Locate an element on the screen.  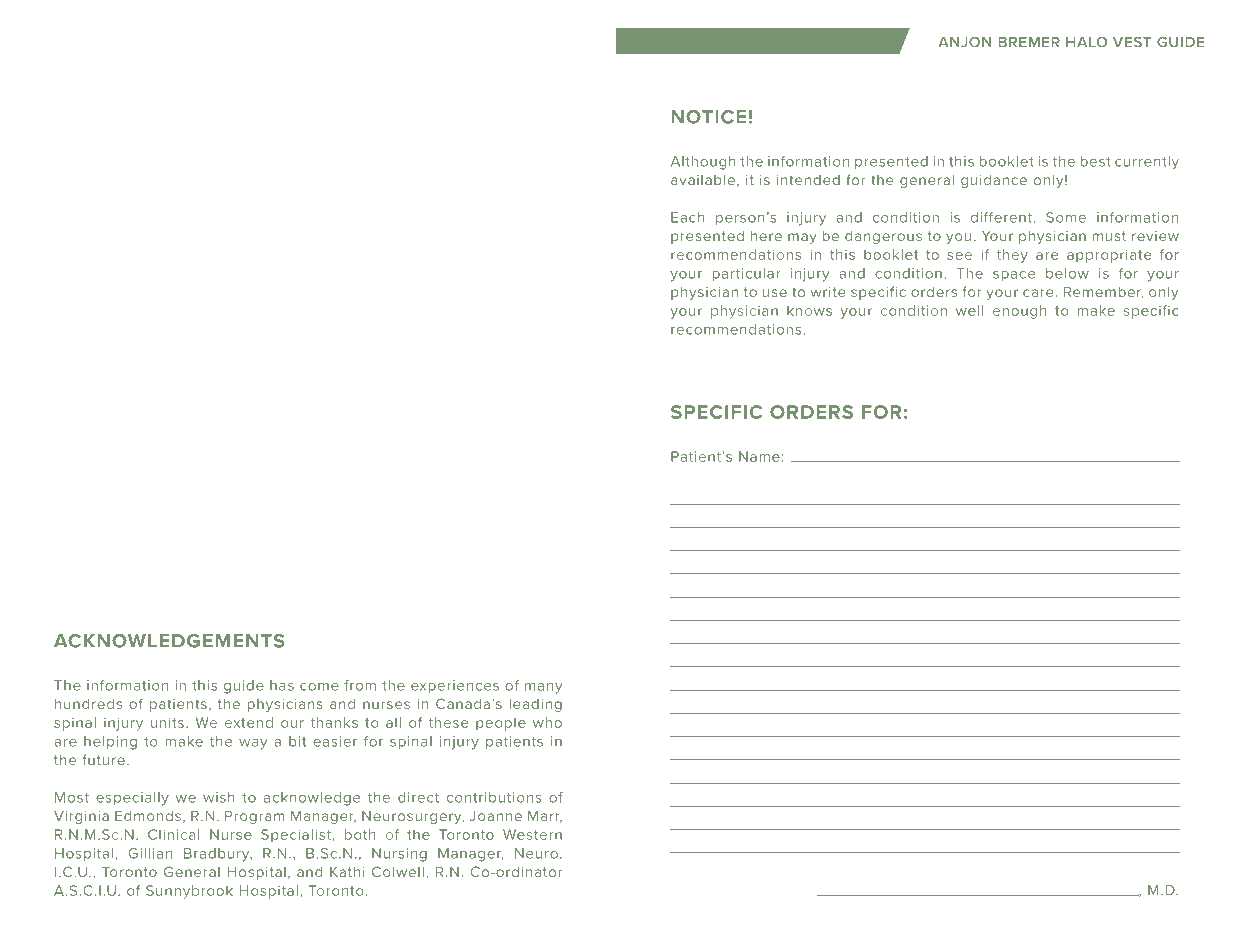
Western is located at coordinates (532, 834).
